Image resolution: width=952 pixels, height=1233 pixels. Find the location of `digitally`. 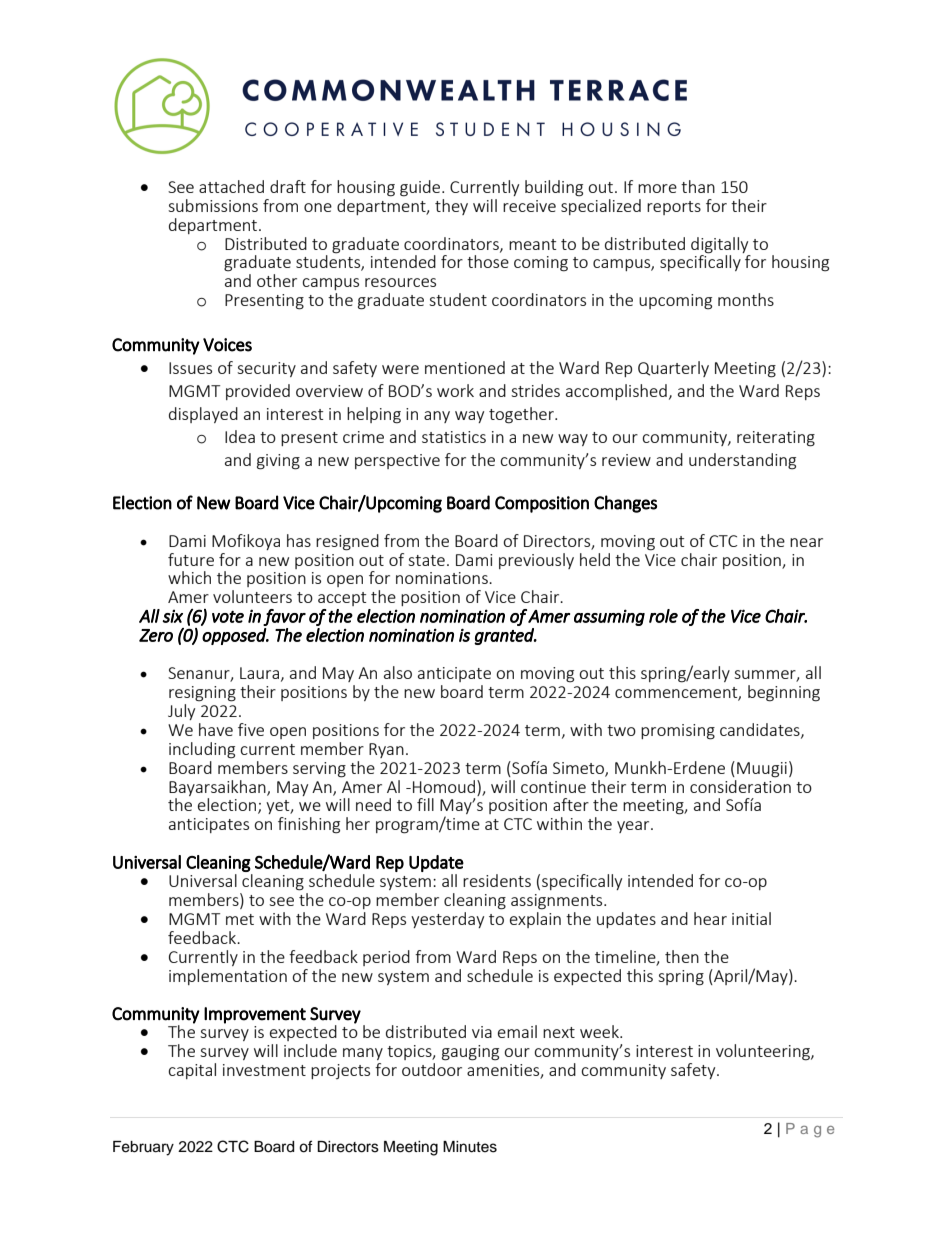

digitally is located at coordinates (719, 245).
